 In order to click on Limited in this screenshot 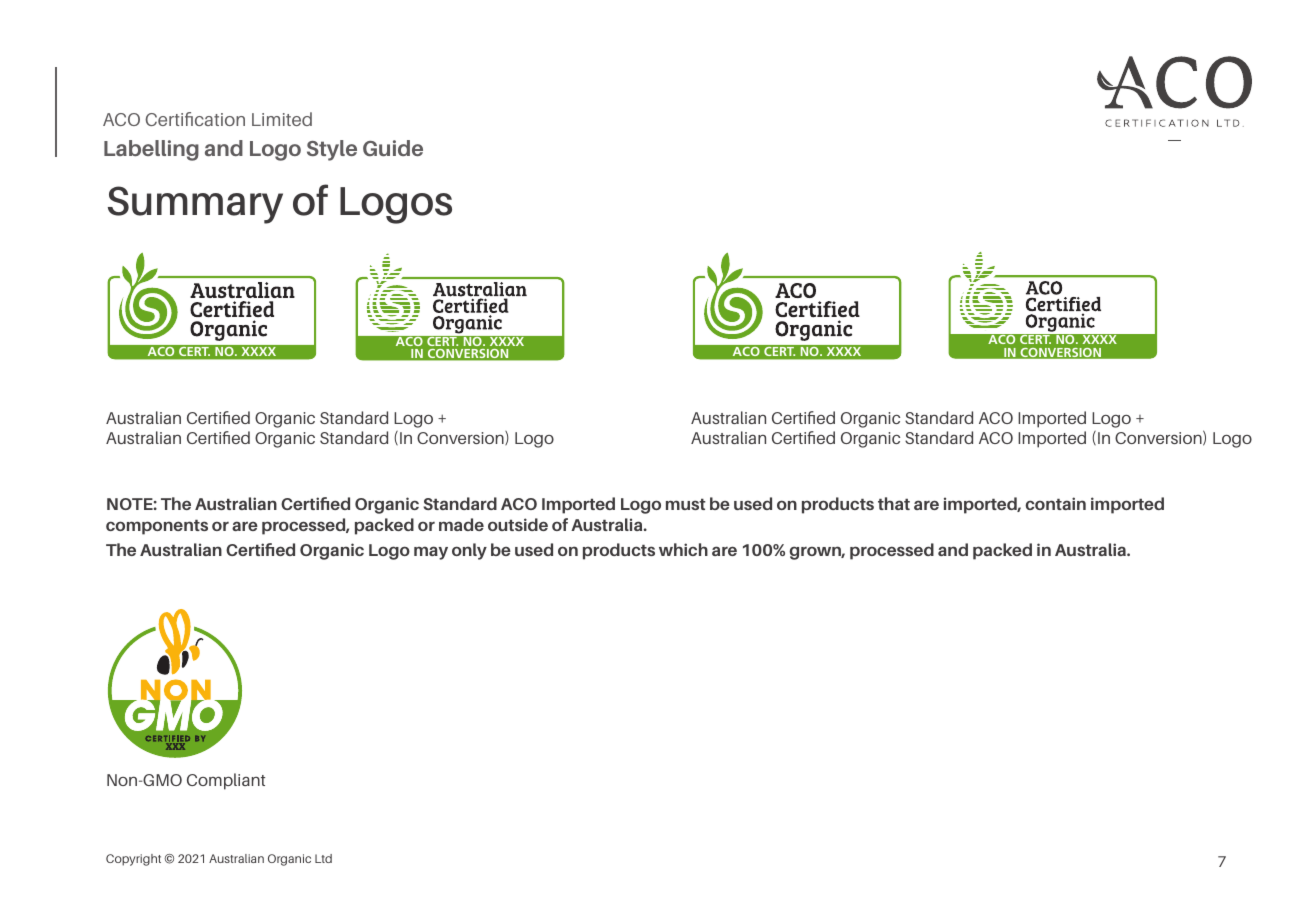, I will do `click(282, 119)`.
